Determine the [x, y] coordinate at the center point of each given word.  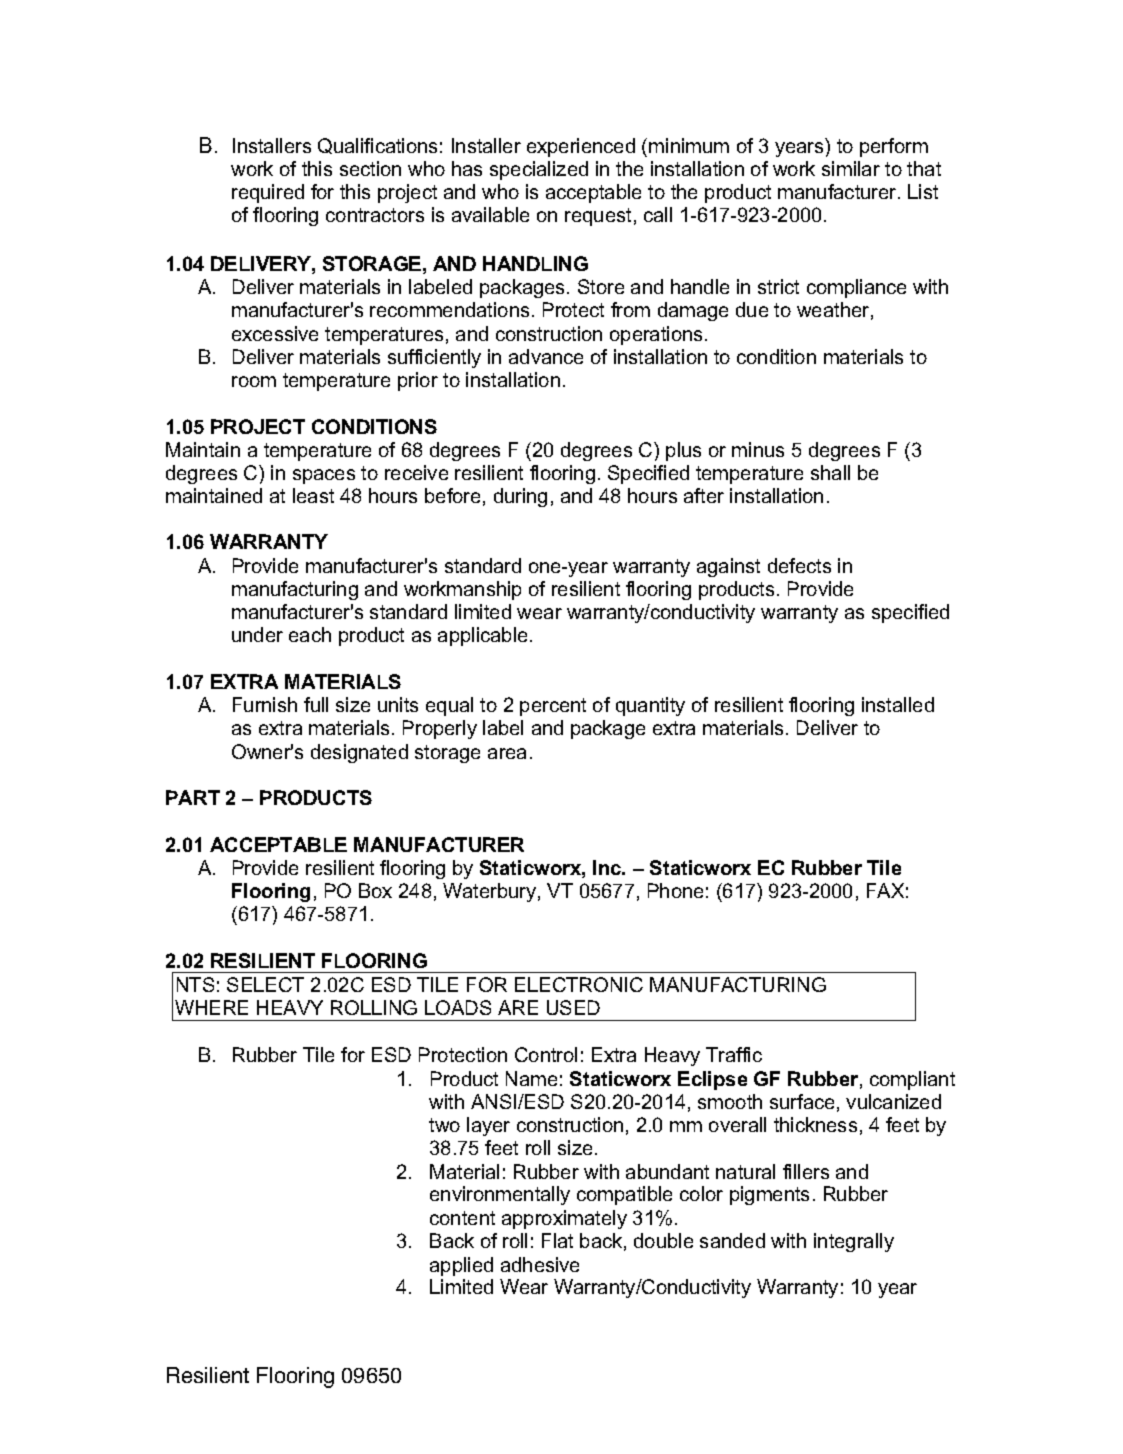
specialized [539, 170]
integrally [854, 1242]
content [462, 1218]
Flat [557, 1240]
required [268, 193]
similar [851, 168]
